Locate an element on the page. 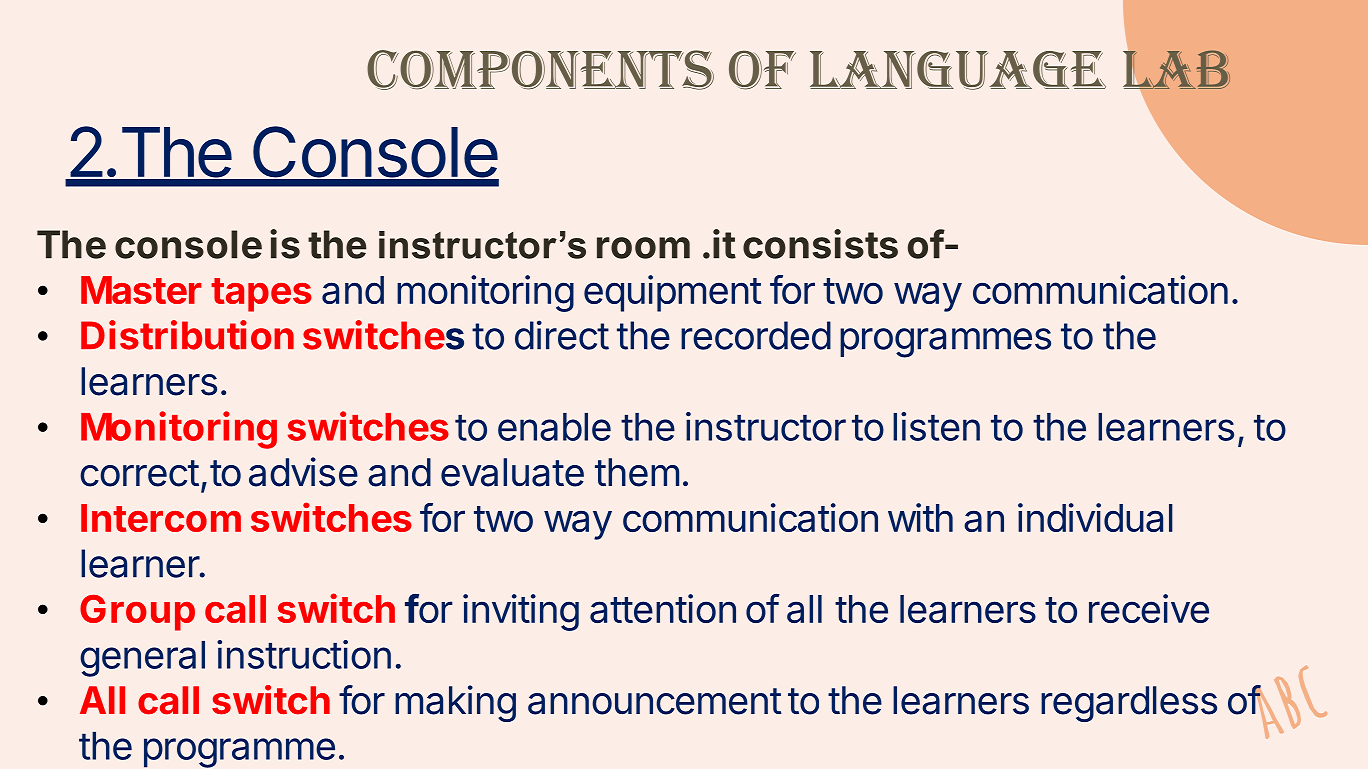 The image size is (1368, 769). listen is located at coordinates (936, 426).
